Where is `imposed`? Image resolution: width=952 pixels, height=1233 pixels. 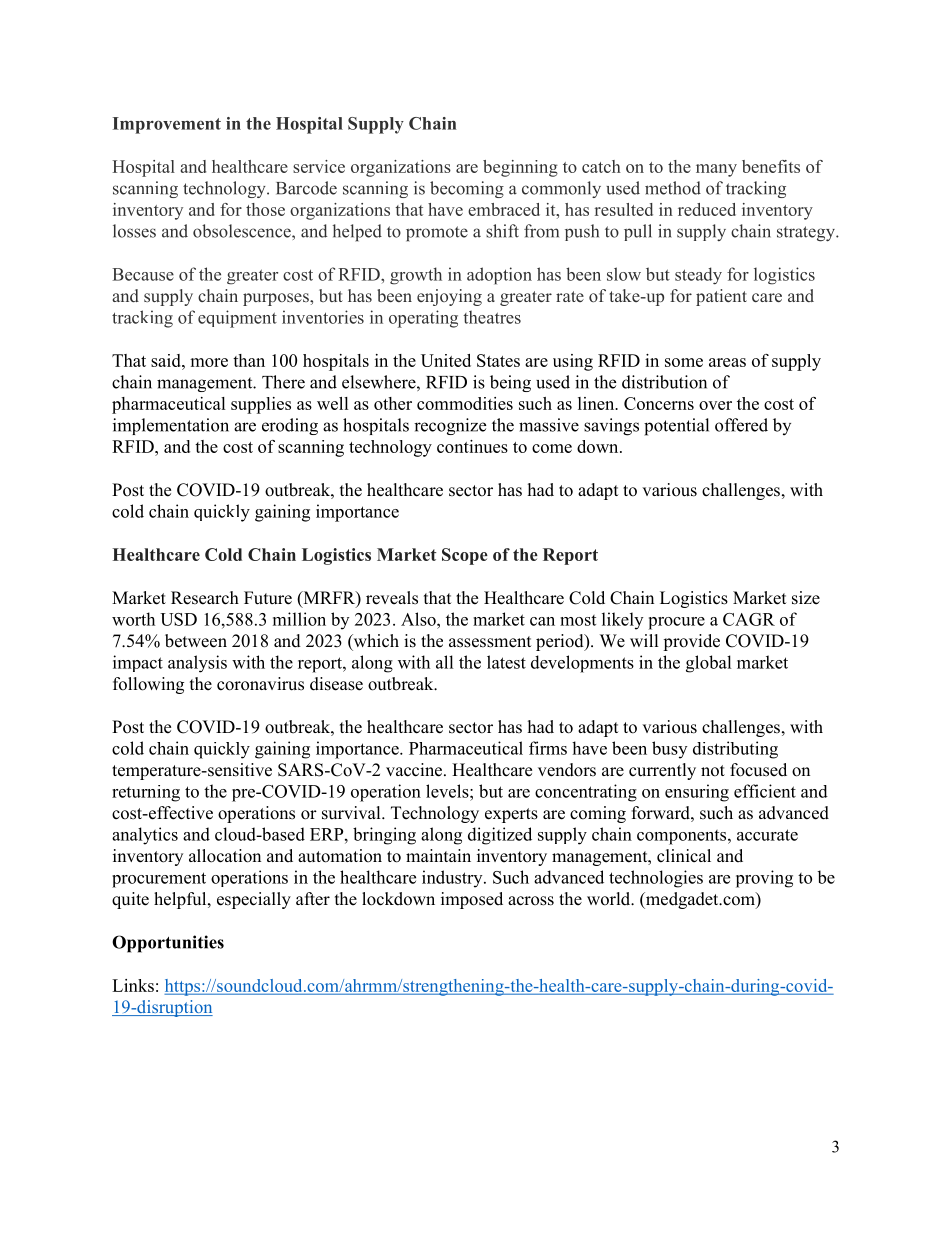 imposed is located at coordinates (472, 900).
